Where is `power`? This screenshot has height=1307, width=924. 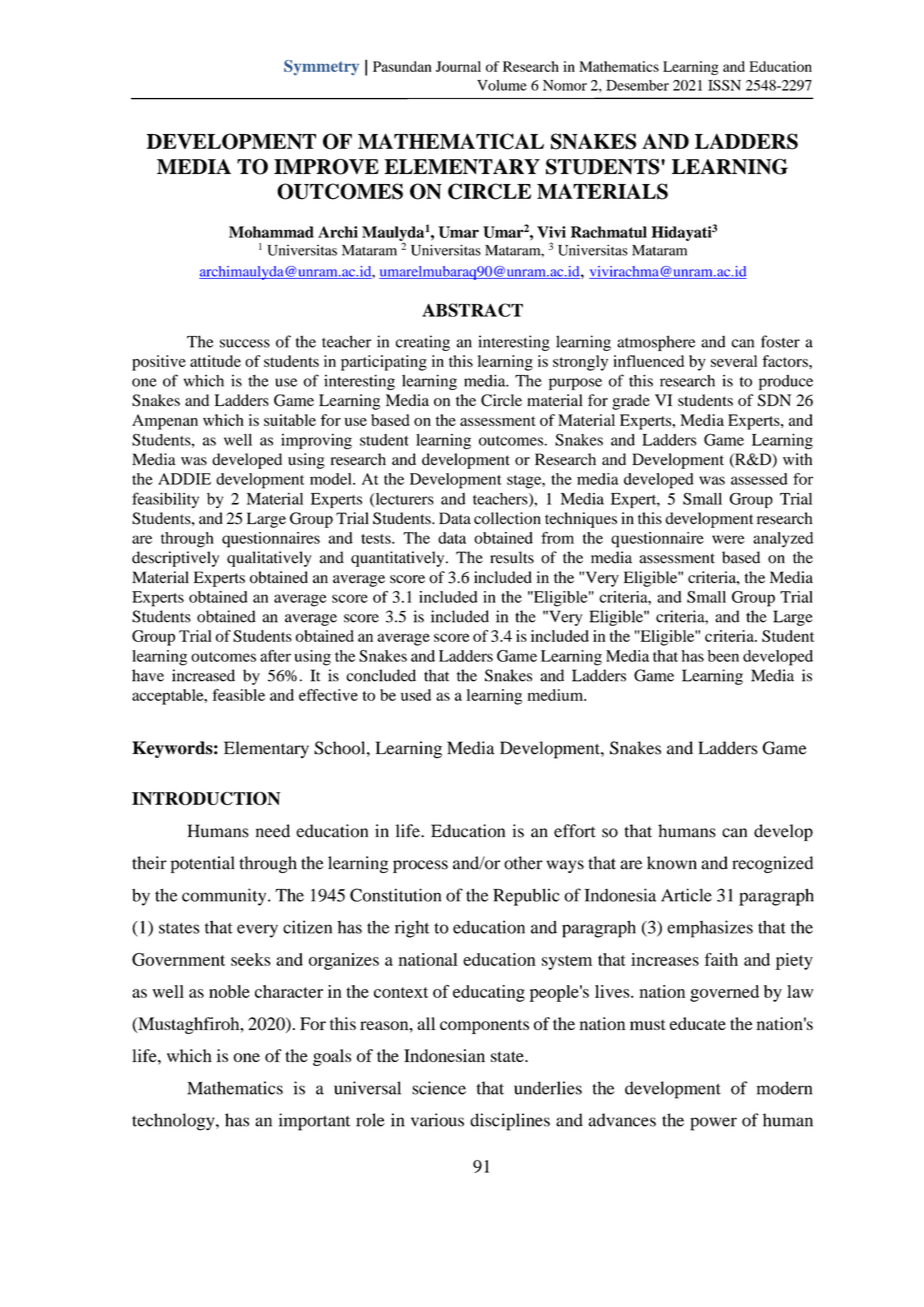 power is located at coordinates (713, 1124).
